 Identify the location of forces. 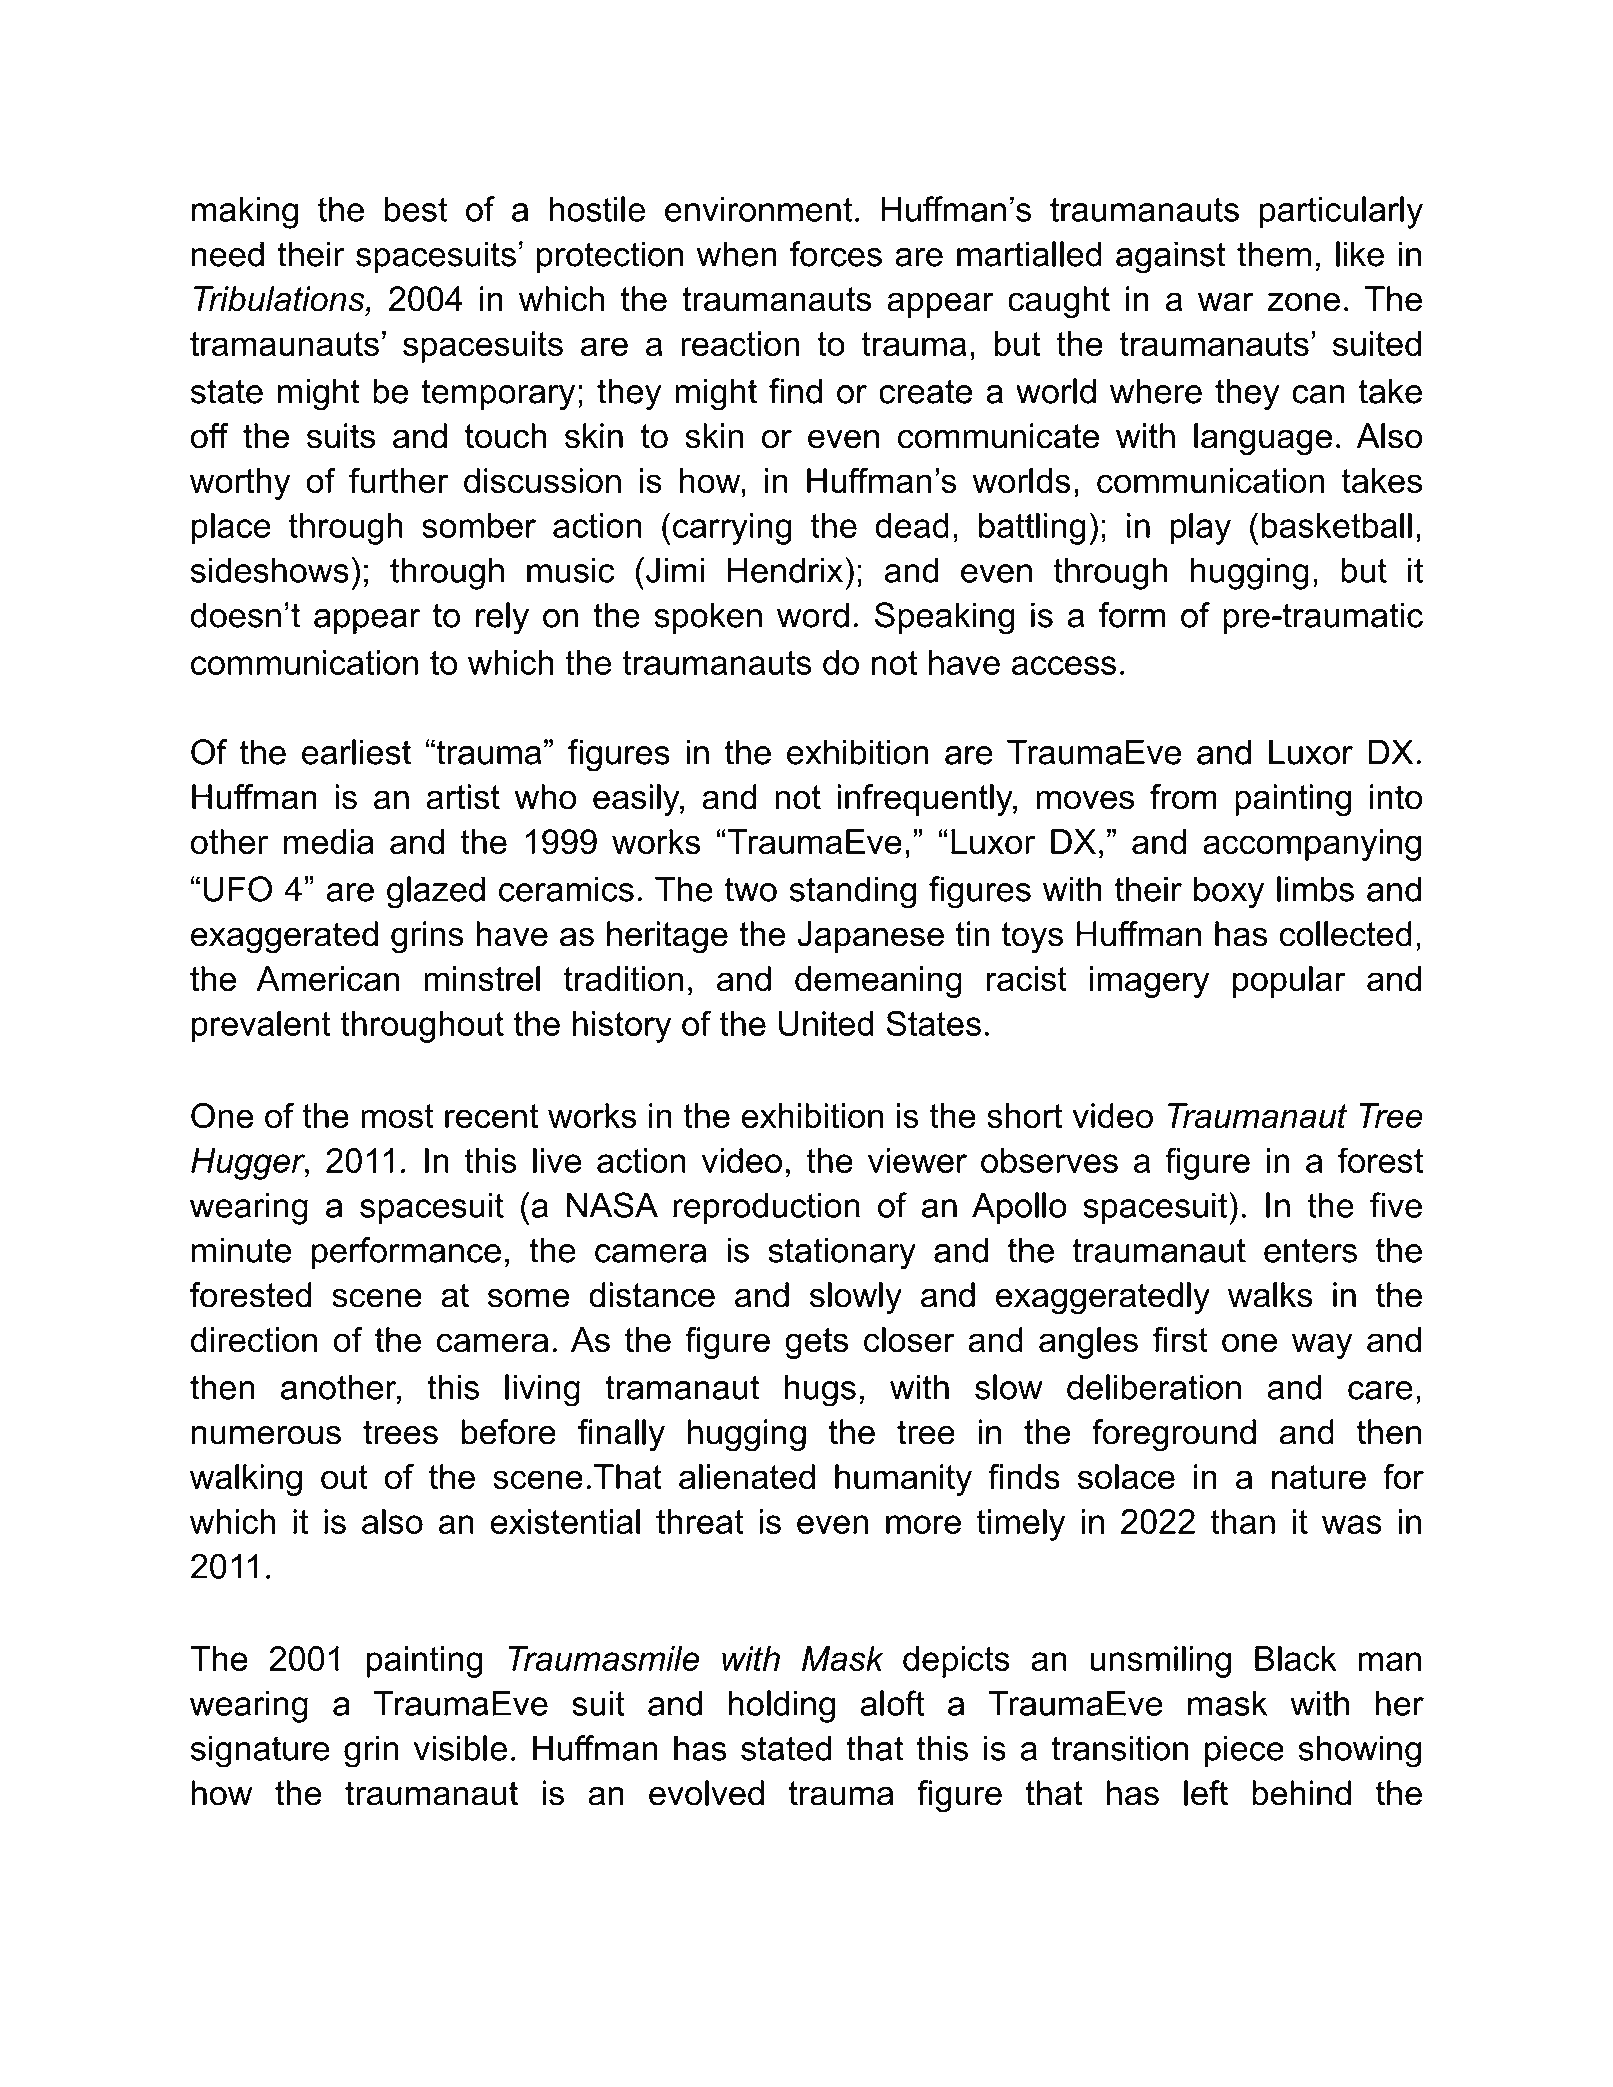
(836, 254).
